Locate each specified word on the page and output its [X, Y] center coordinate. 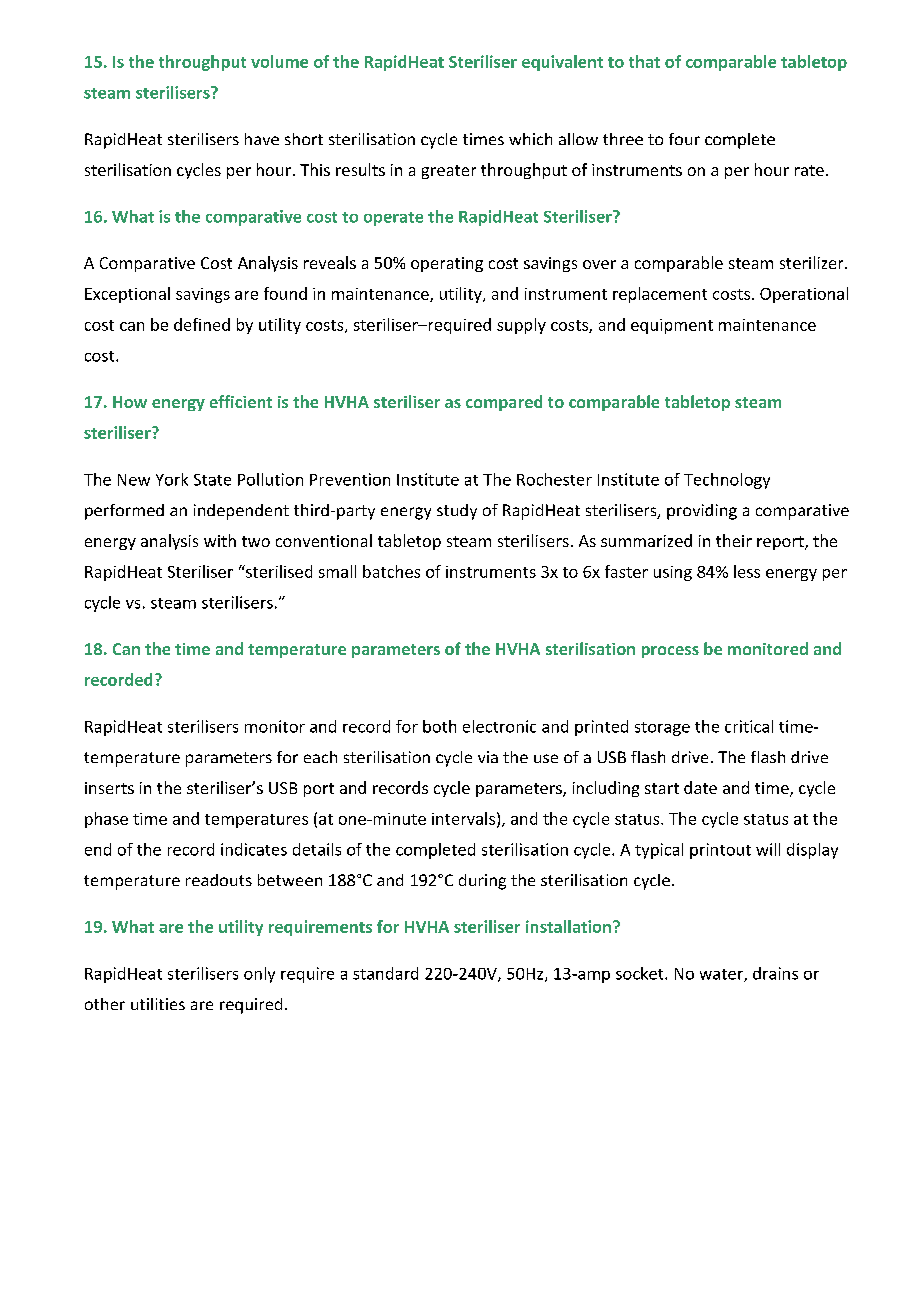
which [530, 139]
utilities [158, 1004]
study [457, 512]
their [734, 540]
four [684, 139]
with [220, 540]
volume [279, 61]
